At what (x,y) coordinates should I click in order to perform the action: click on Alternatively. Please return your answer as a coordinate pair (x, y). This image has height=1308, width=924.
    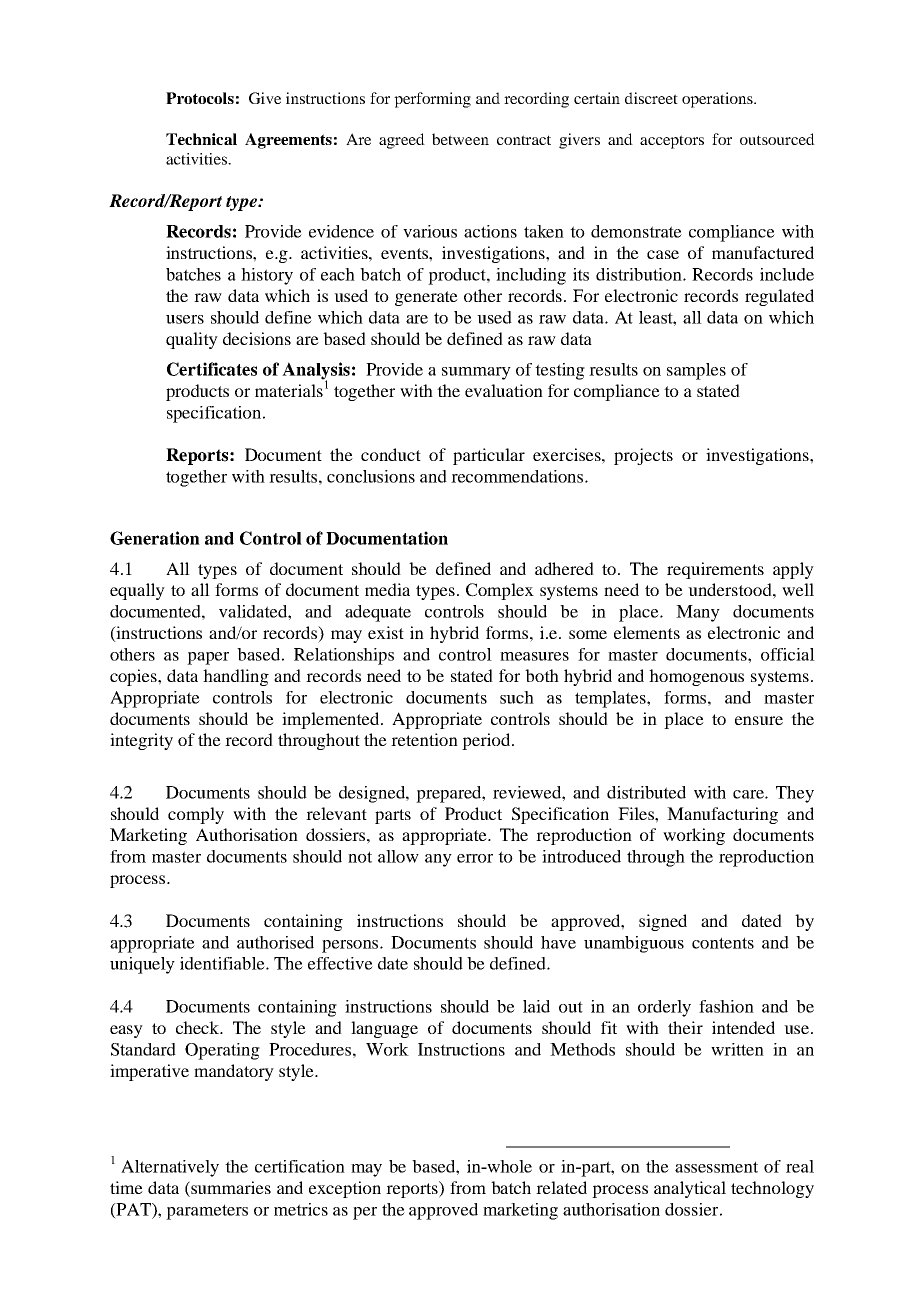
    Looking at the image, I should click on (170, 1168).
